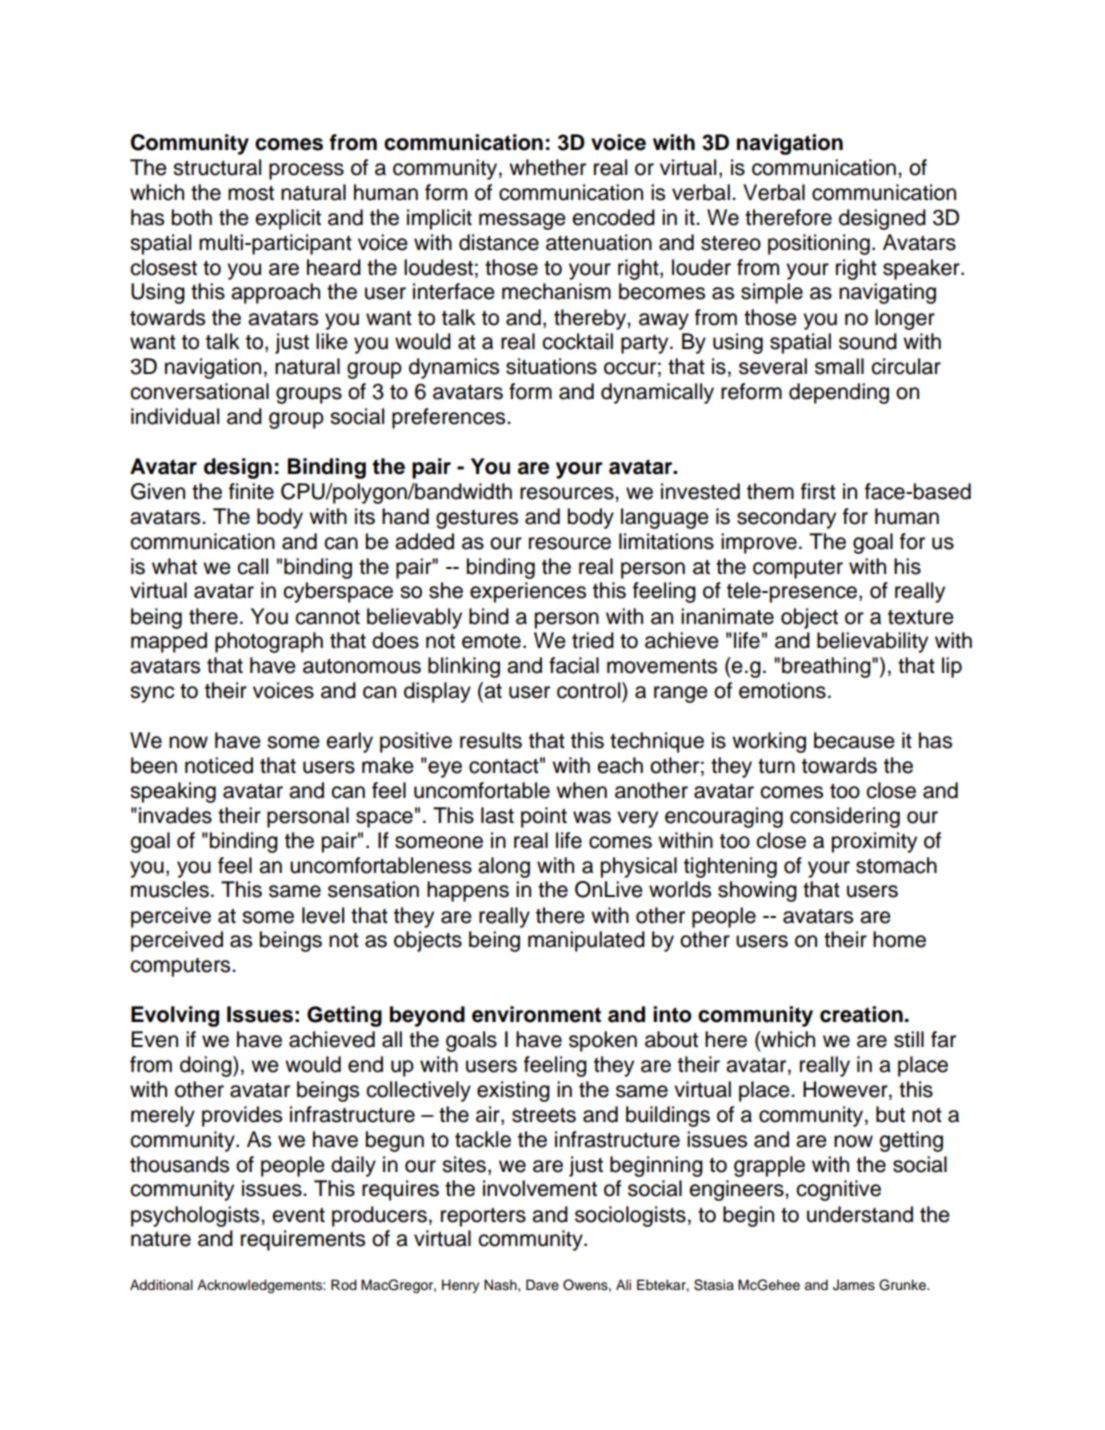 This document has height=1430, width=1105. Describe the element at coordinates (251, 193) in the document. I see `most` at that location.
